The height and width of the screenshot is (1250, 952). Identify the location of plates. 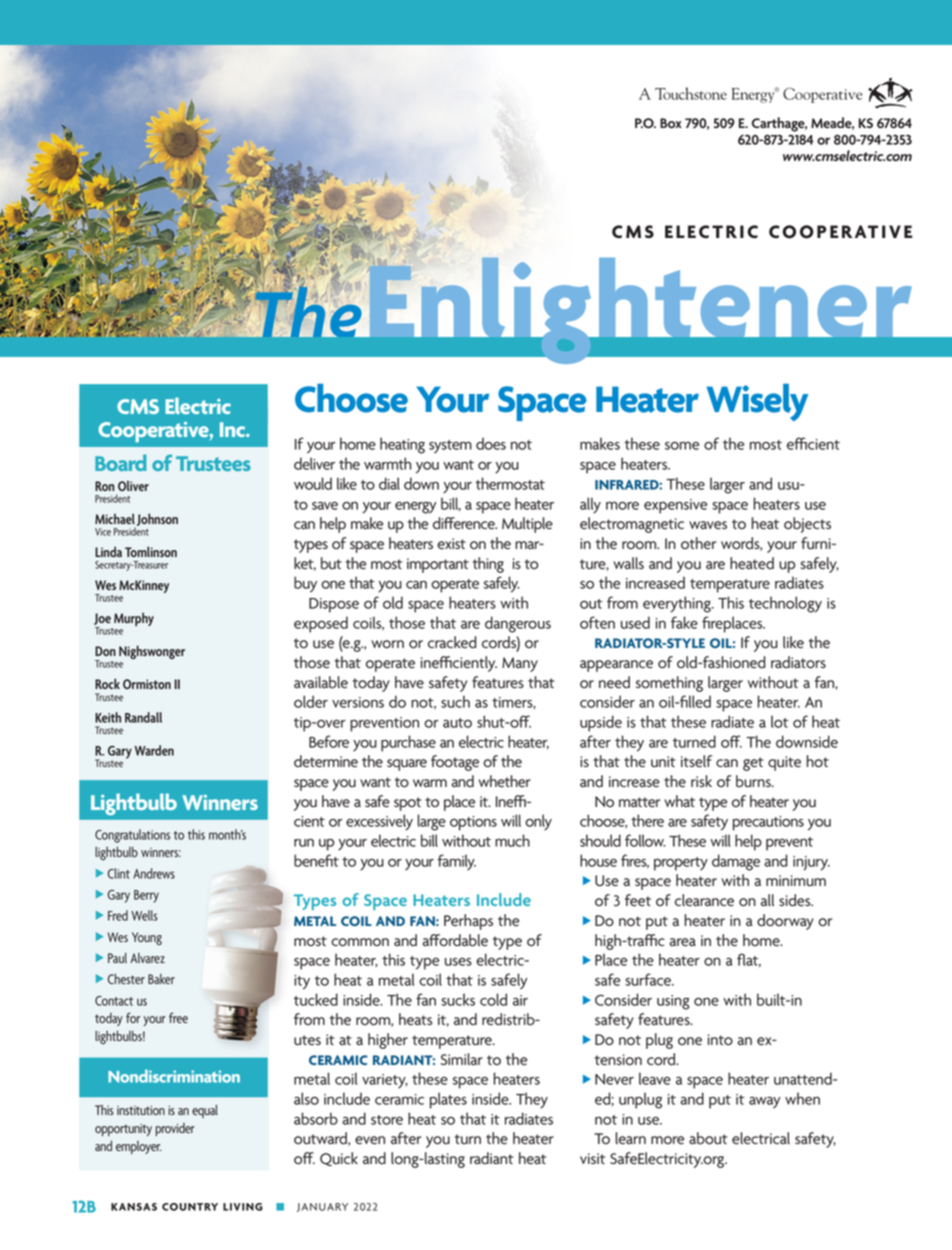
(448, 1100).
